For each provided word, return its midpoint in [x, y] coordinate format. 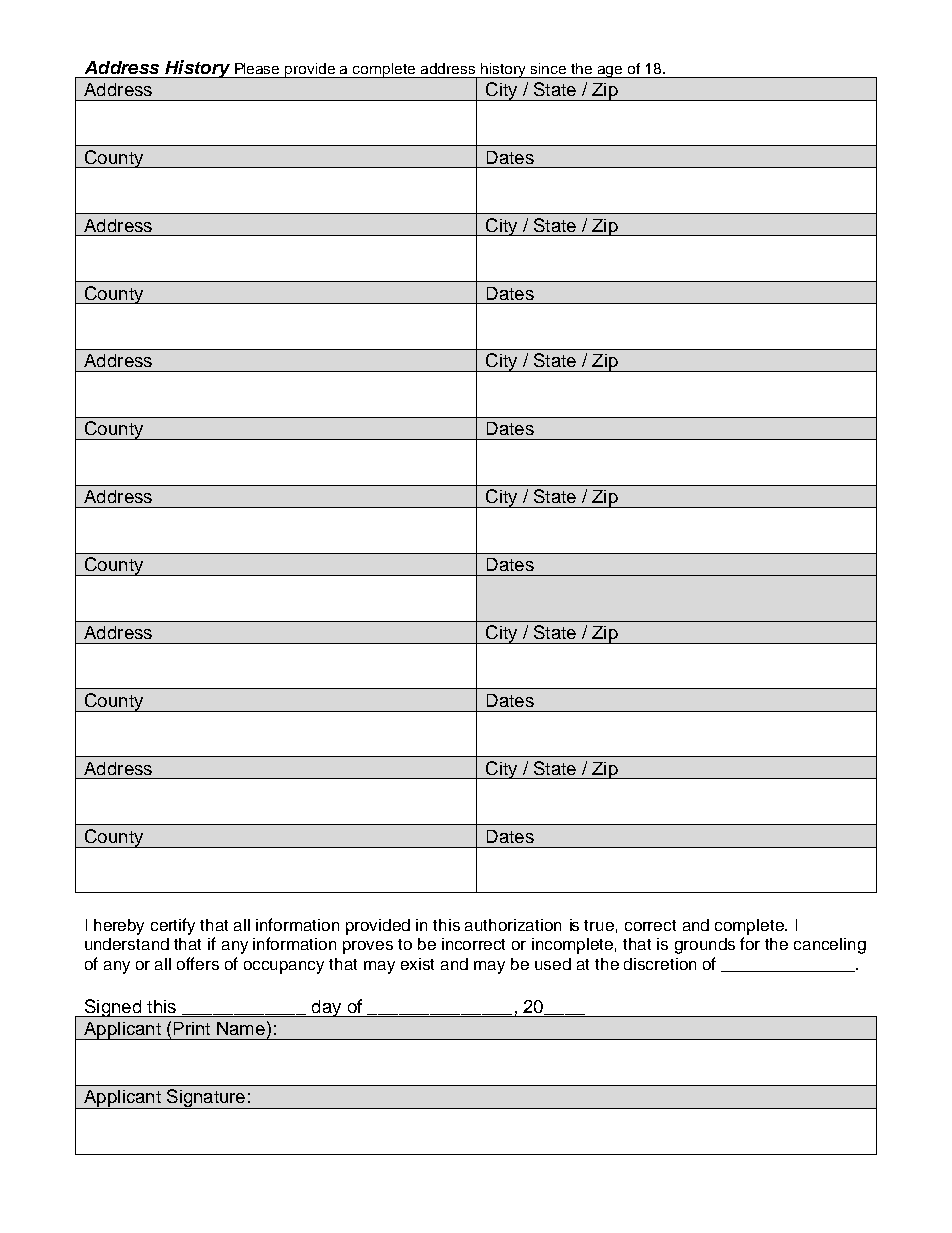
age [610, 72]
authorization [513, 925]
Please [257, 68]
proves [368, 947]
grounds [705, 946]
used [553, 964]
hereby [119, 927]
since [548, 68]
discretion [660, 964]
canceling [830, 946]
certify [173, 926]
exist [417, 964]
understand [127, 944]
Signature [206, 1099]
